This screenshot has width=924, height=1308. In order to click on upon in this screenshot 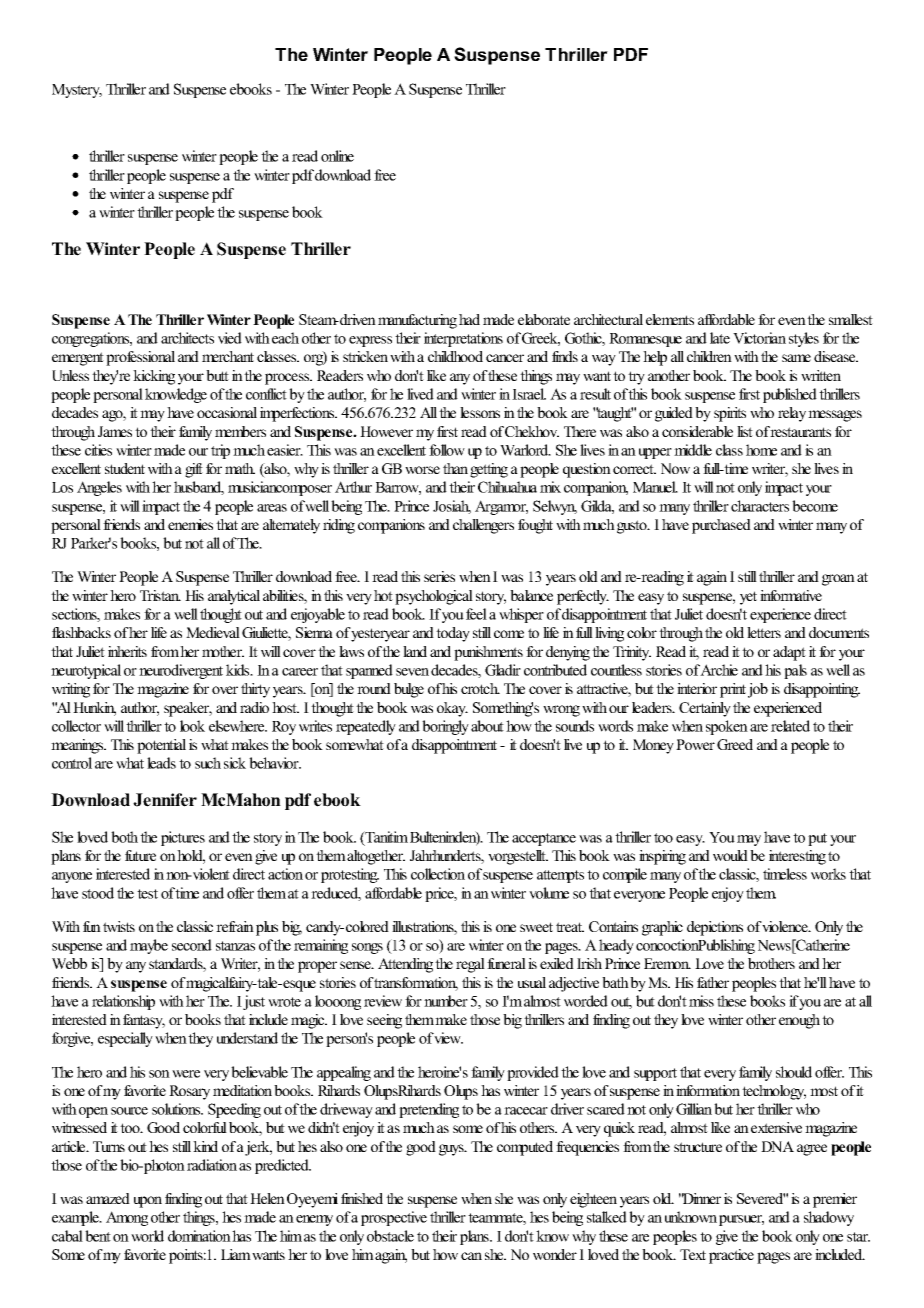, I will do `click(148, 1202)`.
